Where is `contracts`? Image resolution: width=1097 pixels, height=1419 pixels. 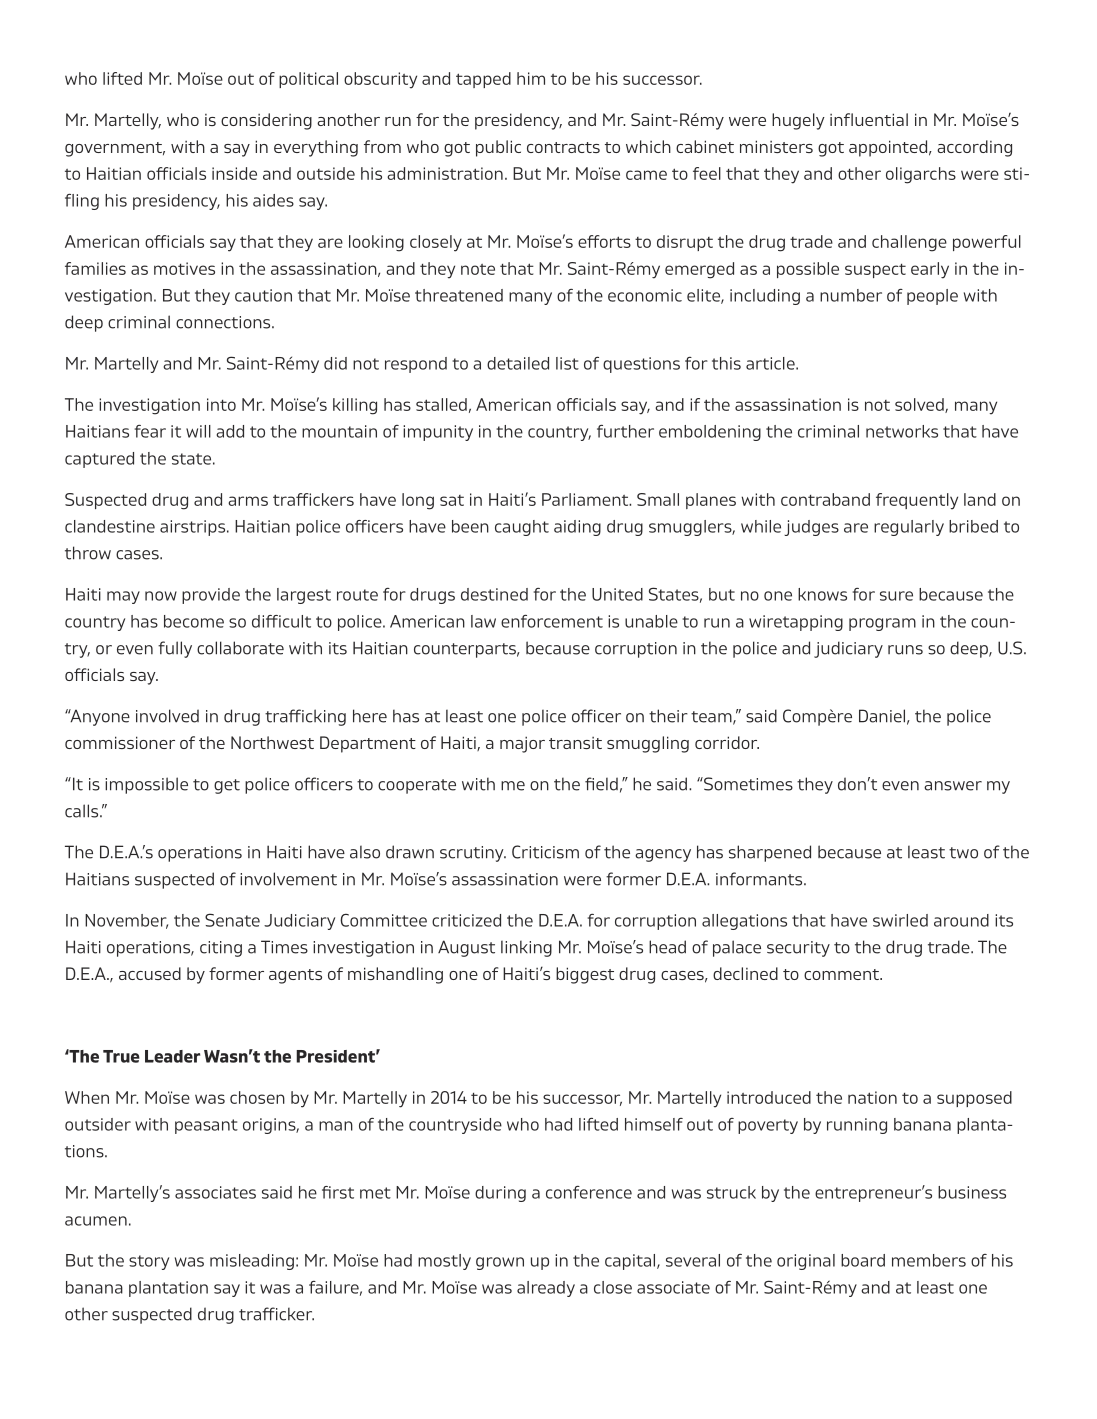 contracts is located at coordinates (563, 147).
